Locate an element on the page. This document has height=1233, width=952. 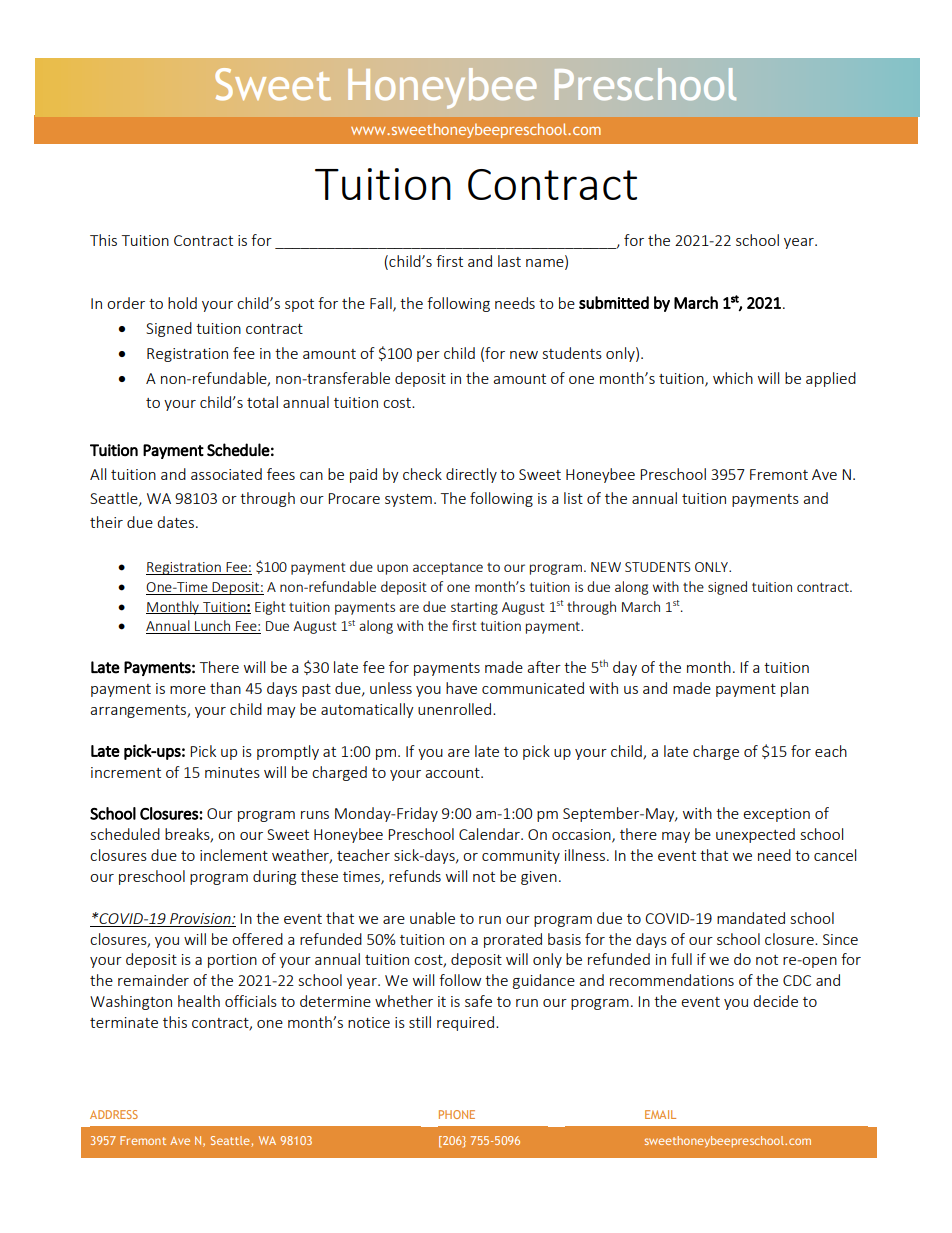
hold is located at coordinates (182, 303).
